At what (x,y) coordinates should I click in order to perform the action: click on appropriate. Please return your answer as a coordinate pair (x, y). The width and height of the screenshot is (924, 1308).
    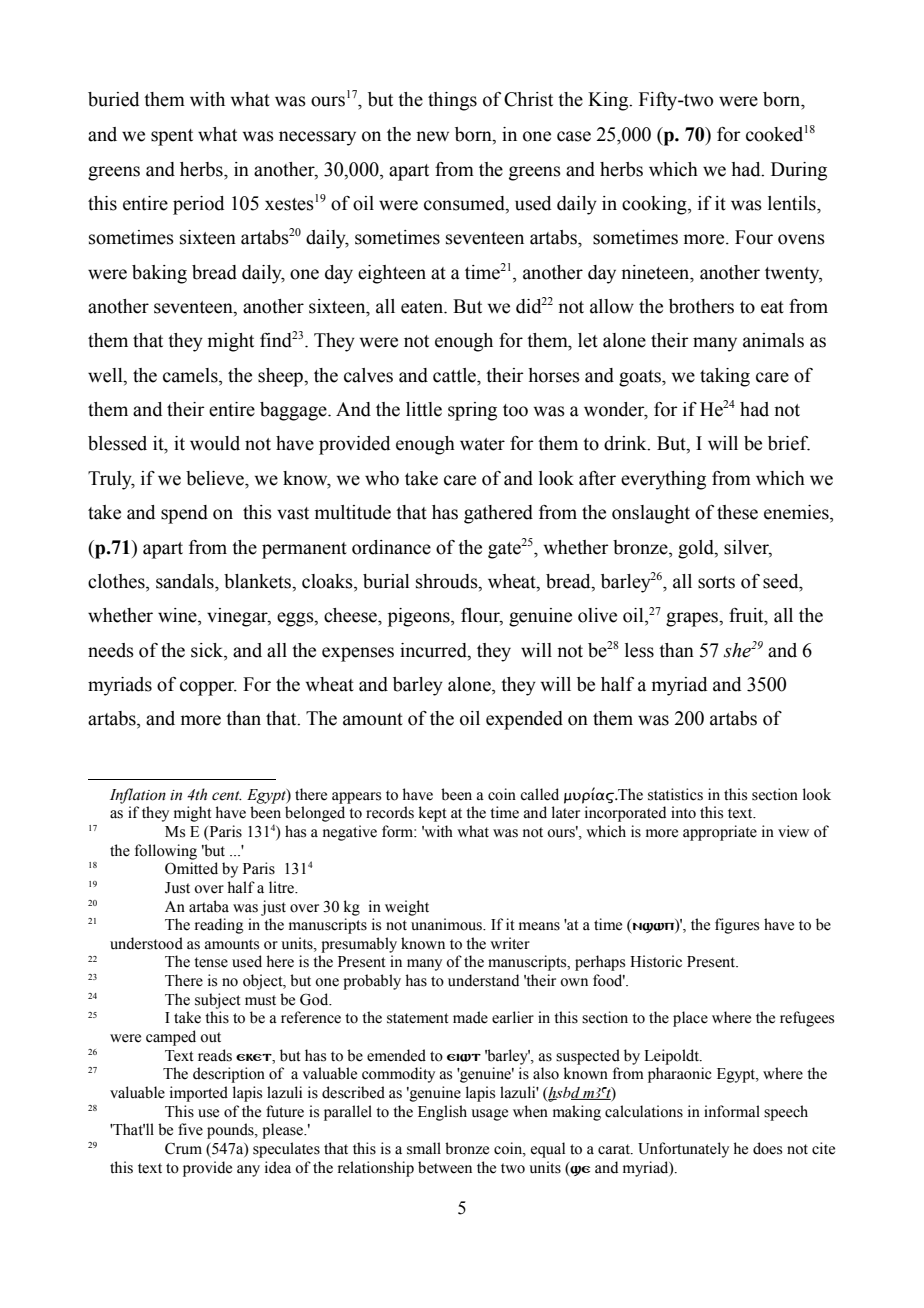
    Looking at the image, I should click on (720, 833).
